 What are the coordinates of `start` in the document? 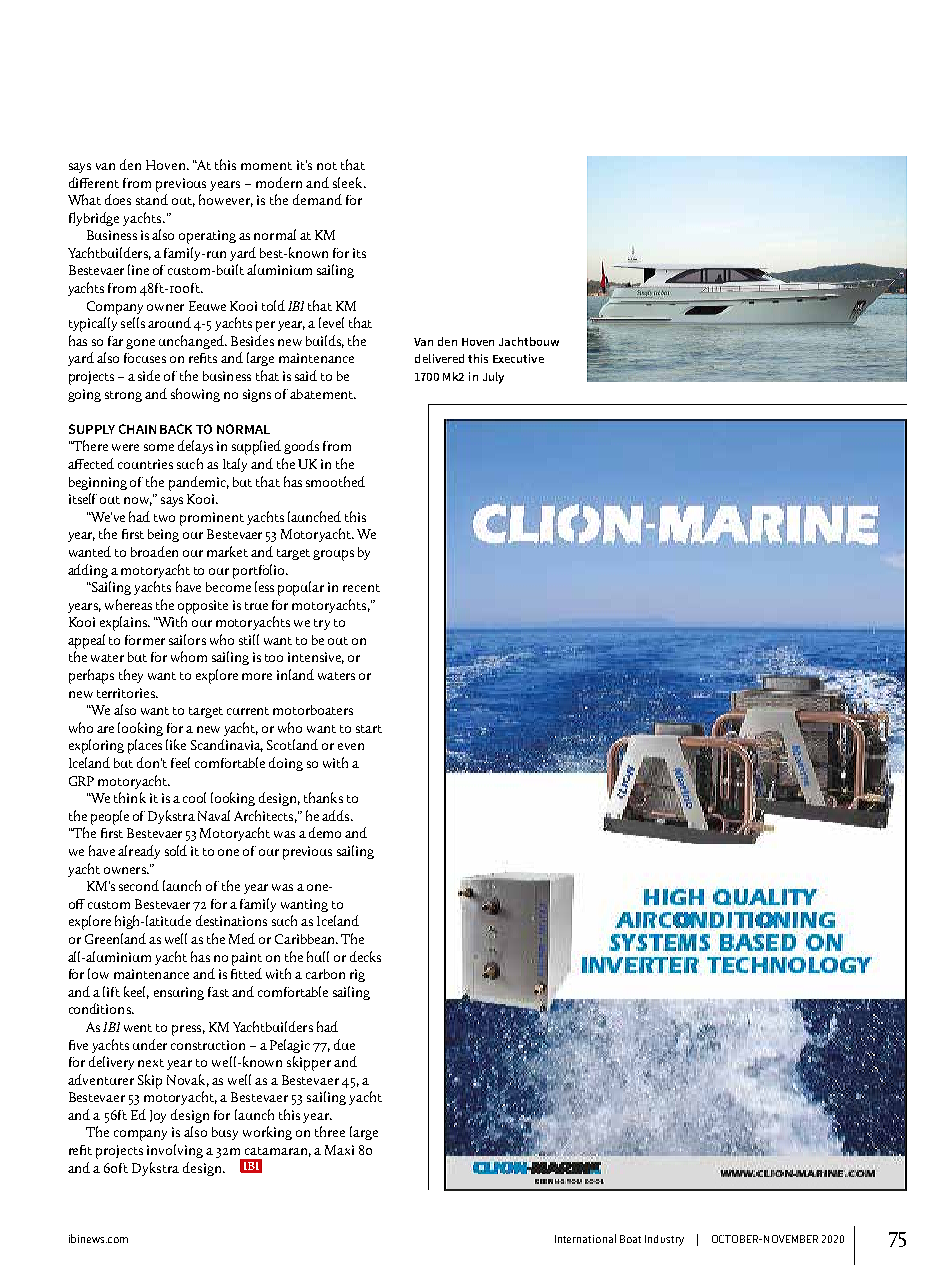 It's located at (369, 729).
